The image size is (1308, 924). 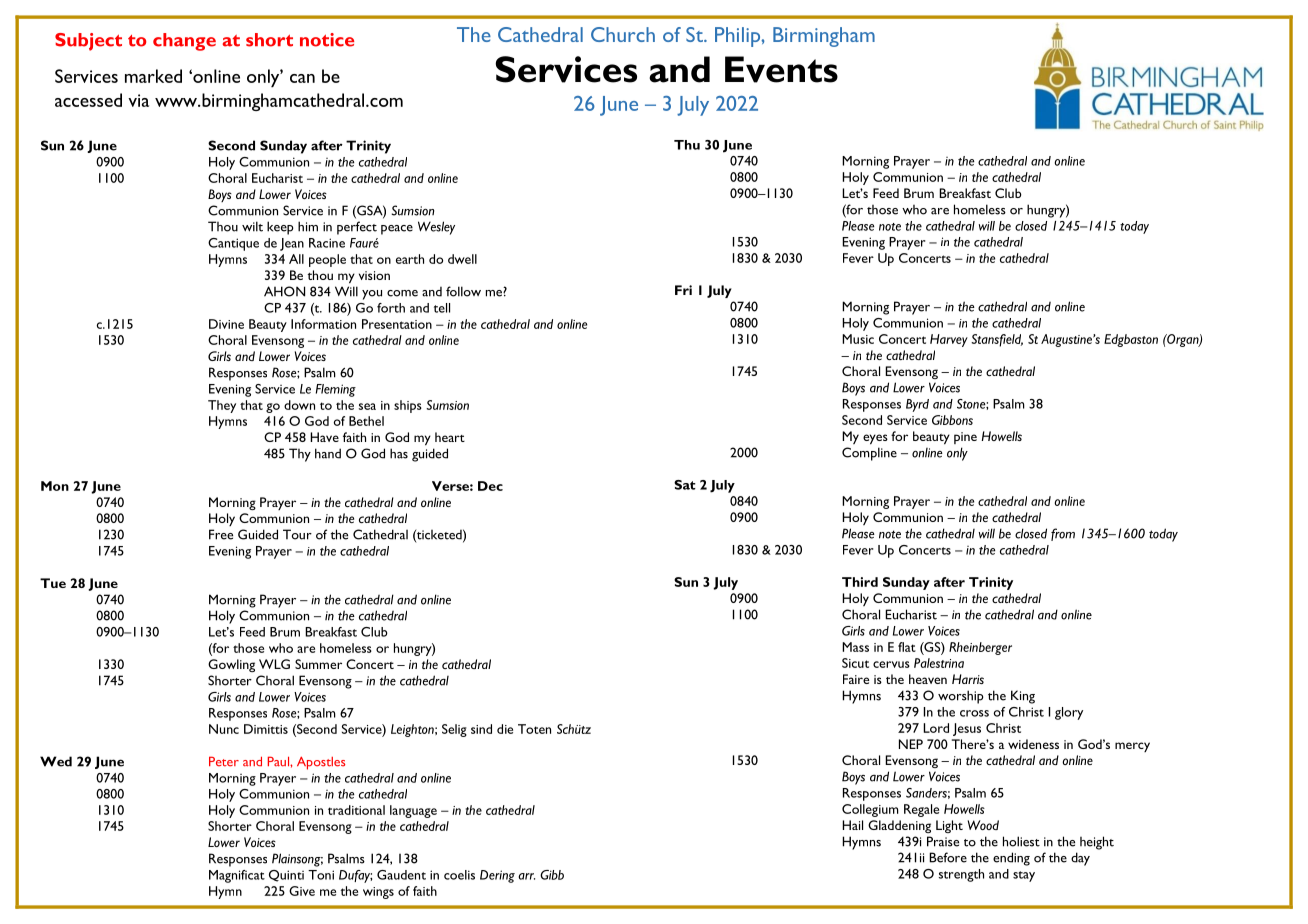 What do you see at coordinates (685, 485) in the screenshot?
I see `Sat` at bounding box center [685, 485].
